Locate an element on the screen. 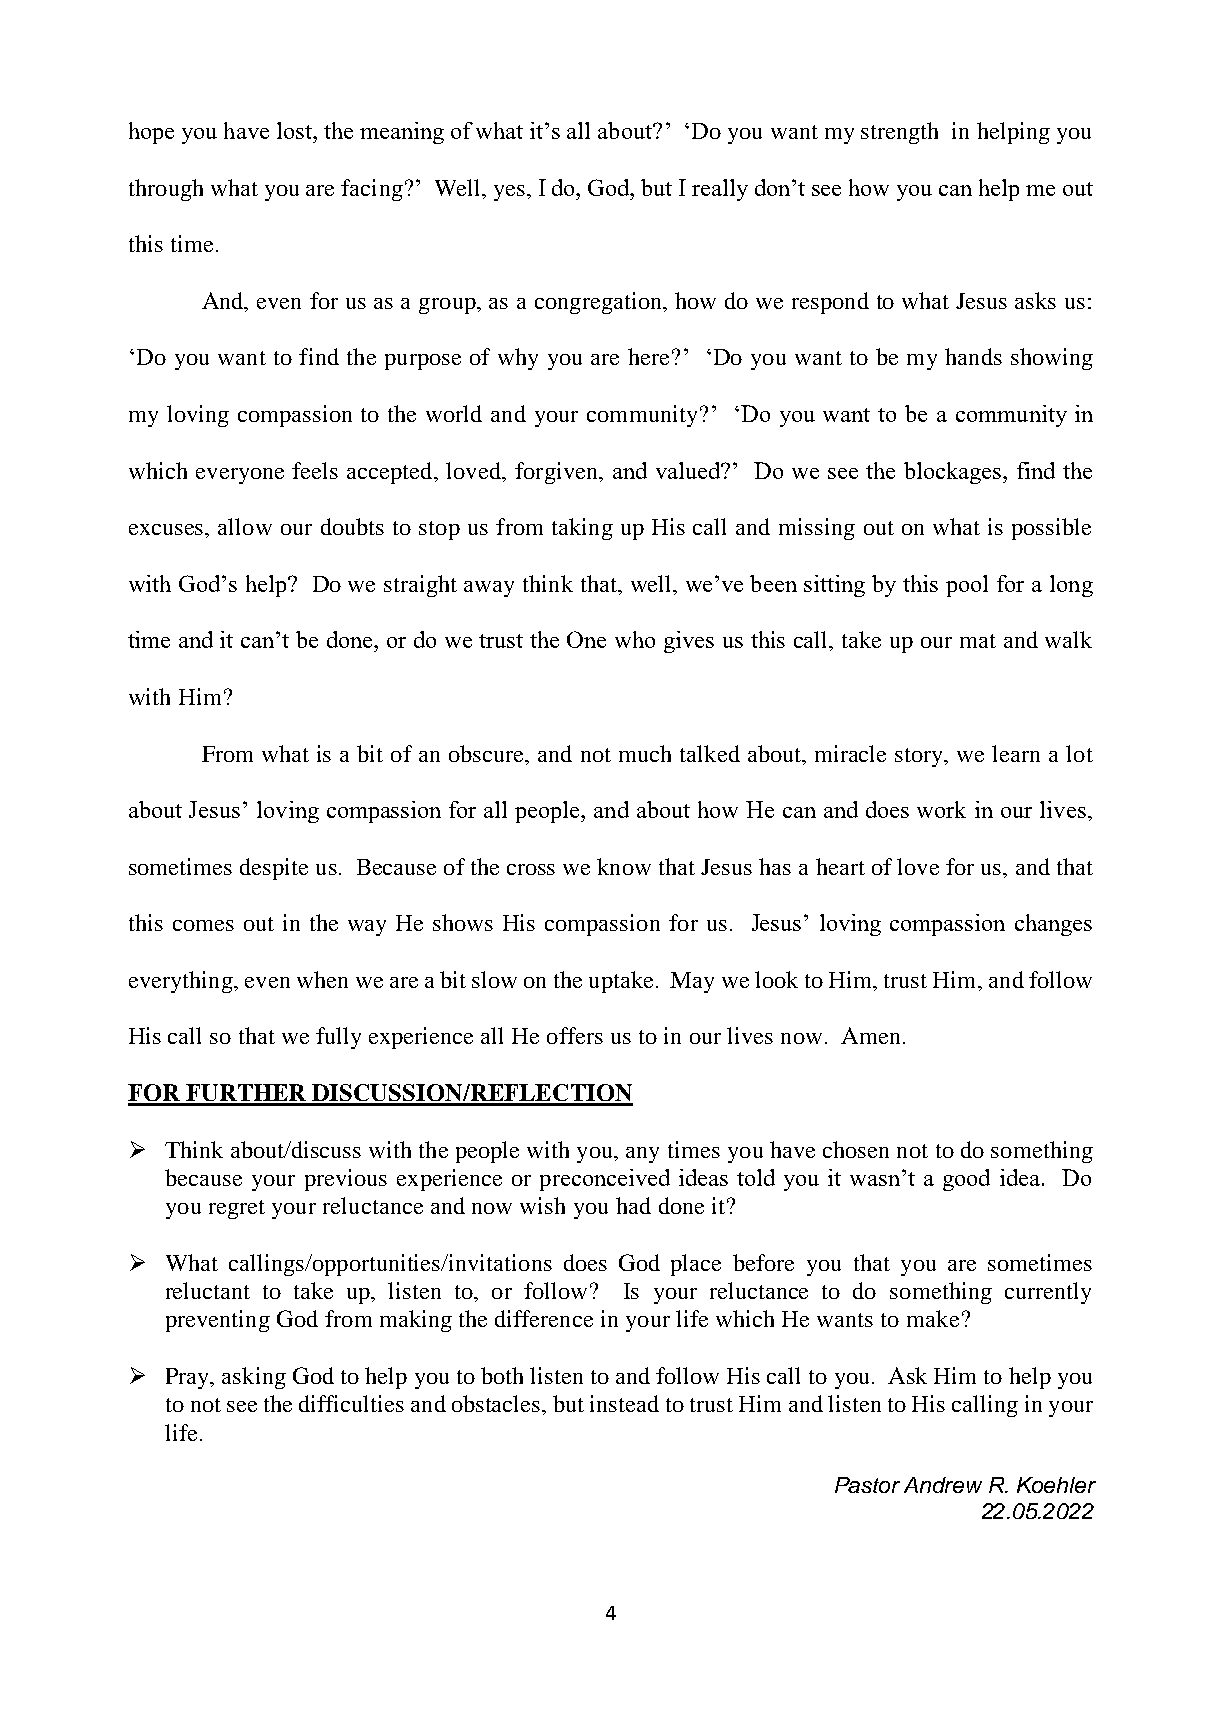 The width and height of the screenshot is (1221, 1726). fully is located at coordinates (338, 1038).
